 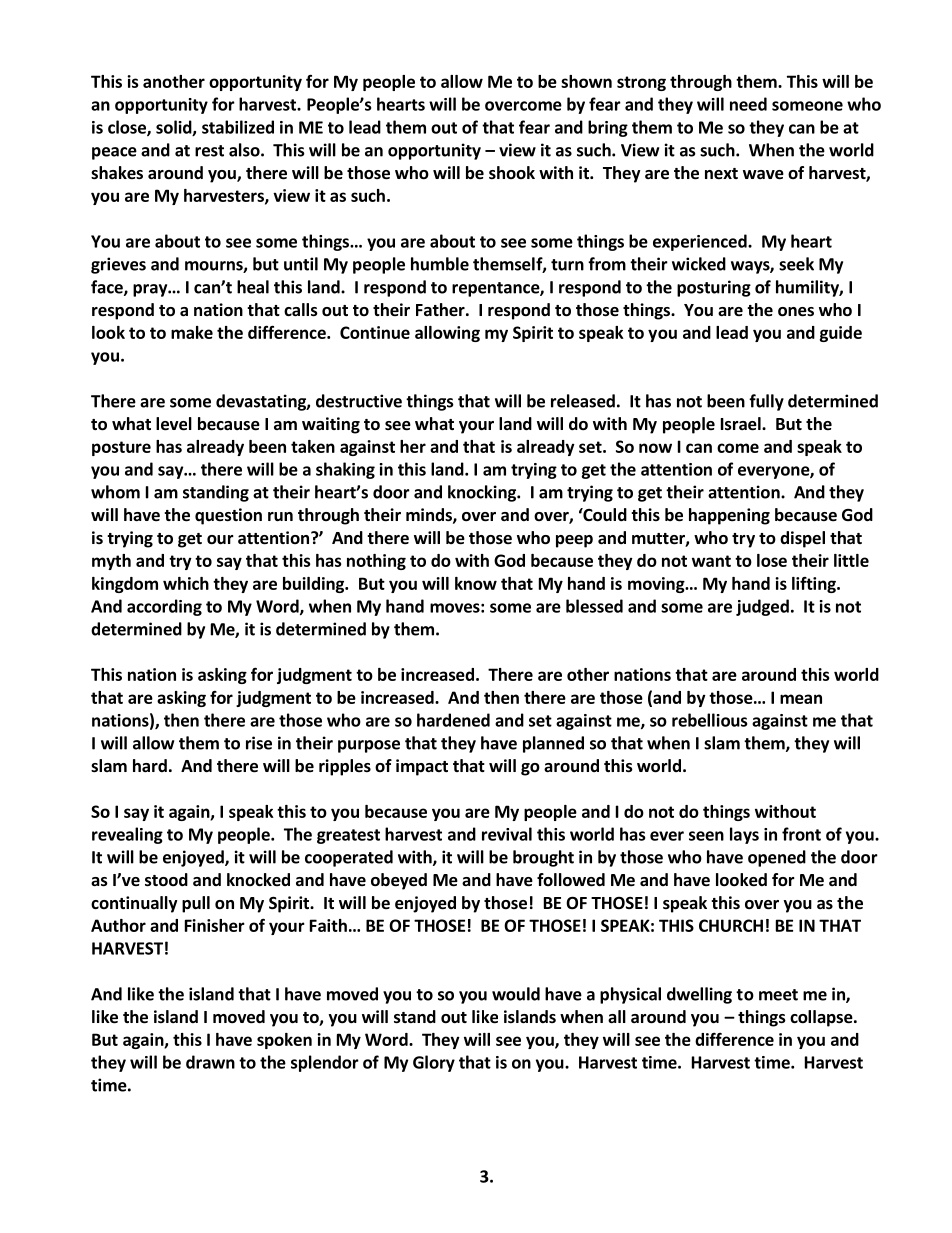 What do you see at coordinates (512, 172) in the page?
I see `shook` at bounding box center [512, 172].
